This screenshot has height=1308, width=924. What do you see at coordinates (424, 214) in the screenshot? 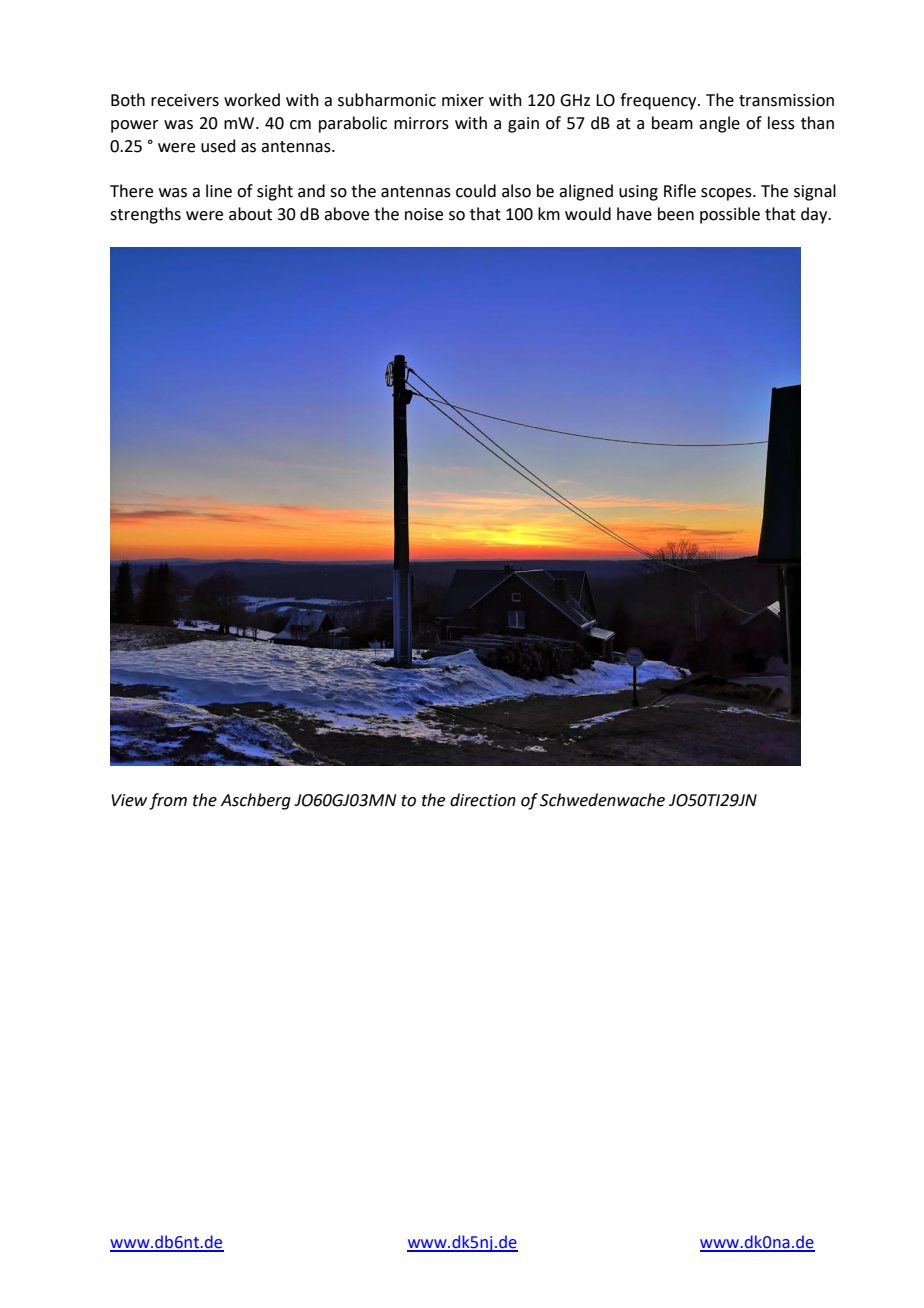
I see `noise` at bounding box center [424, 214].
